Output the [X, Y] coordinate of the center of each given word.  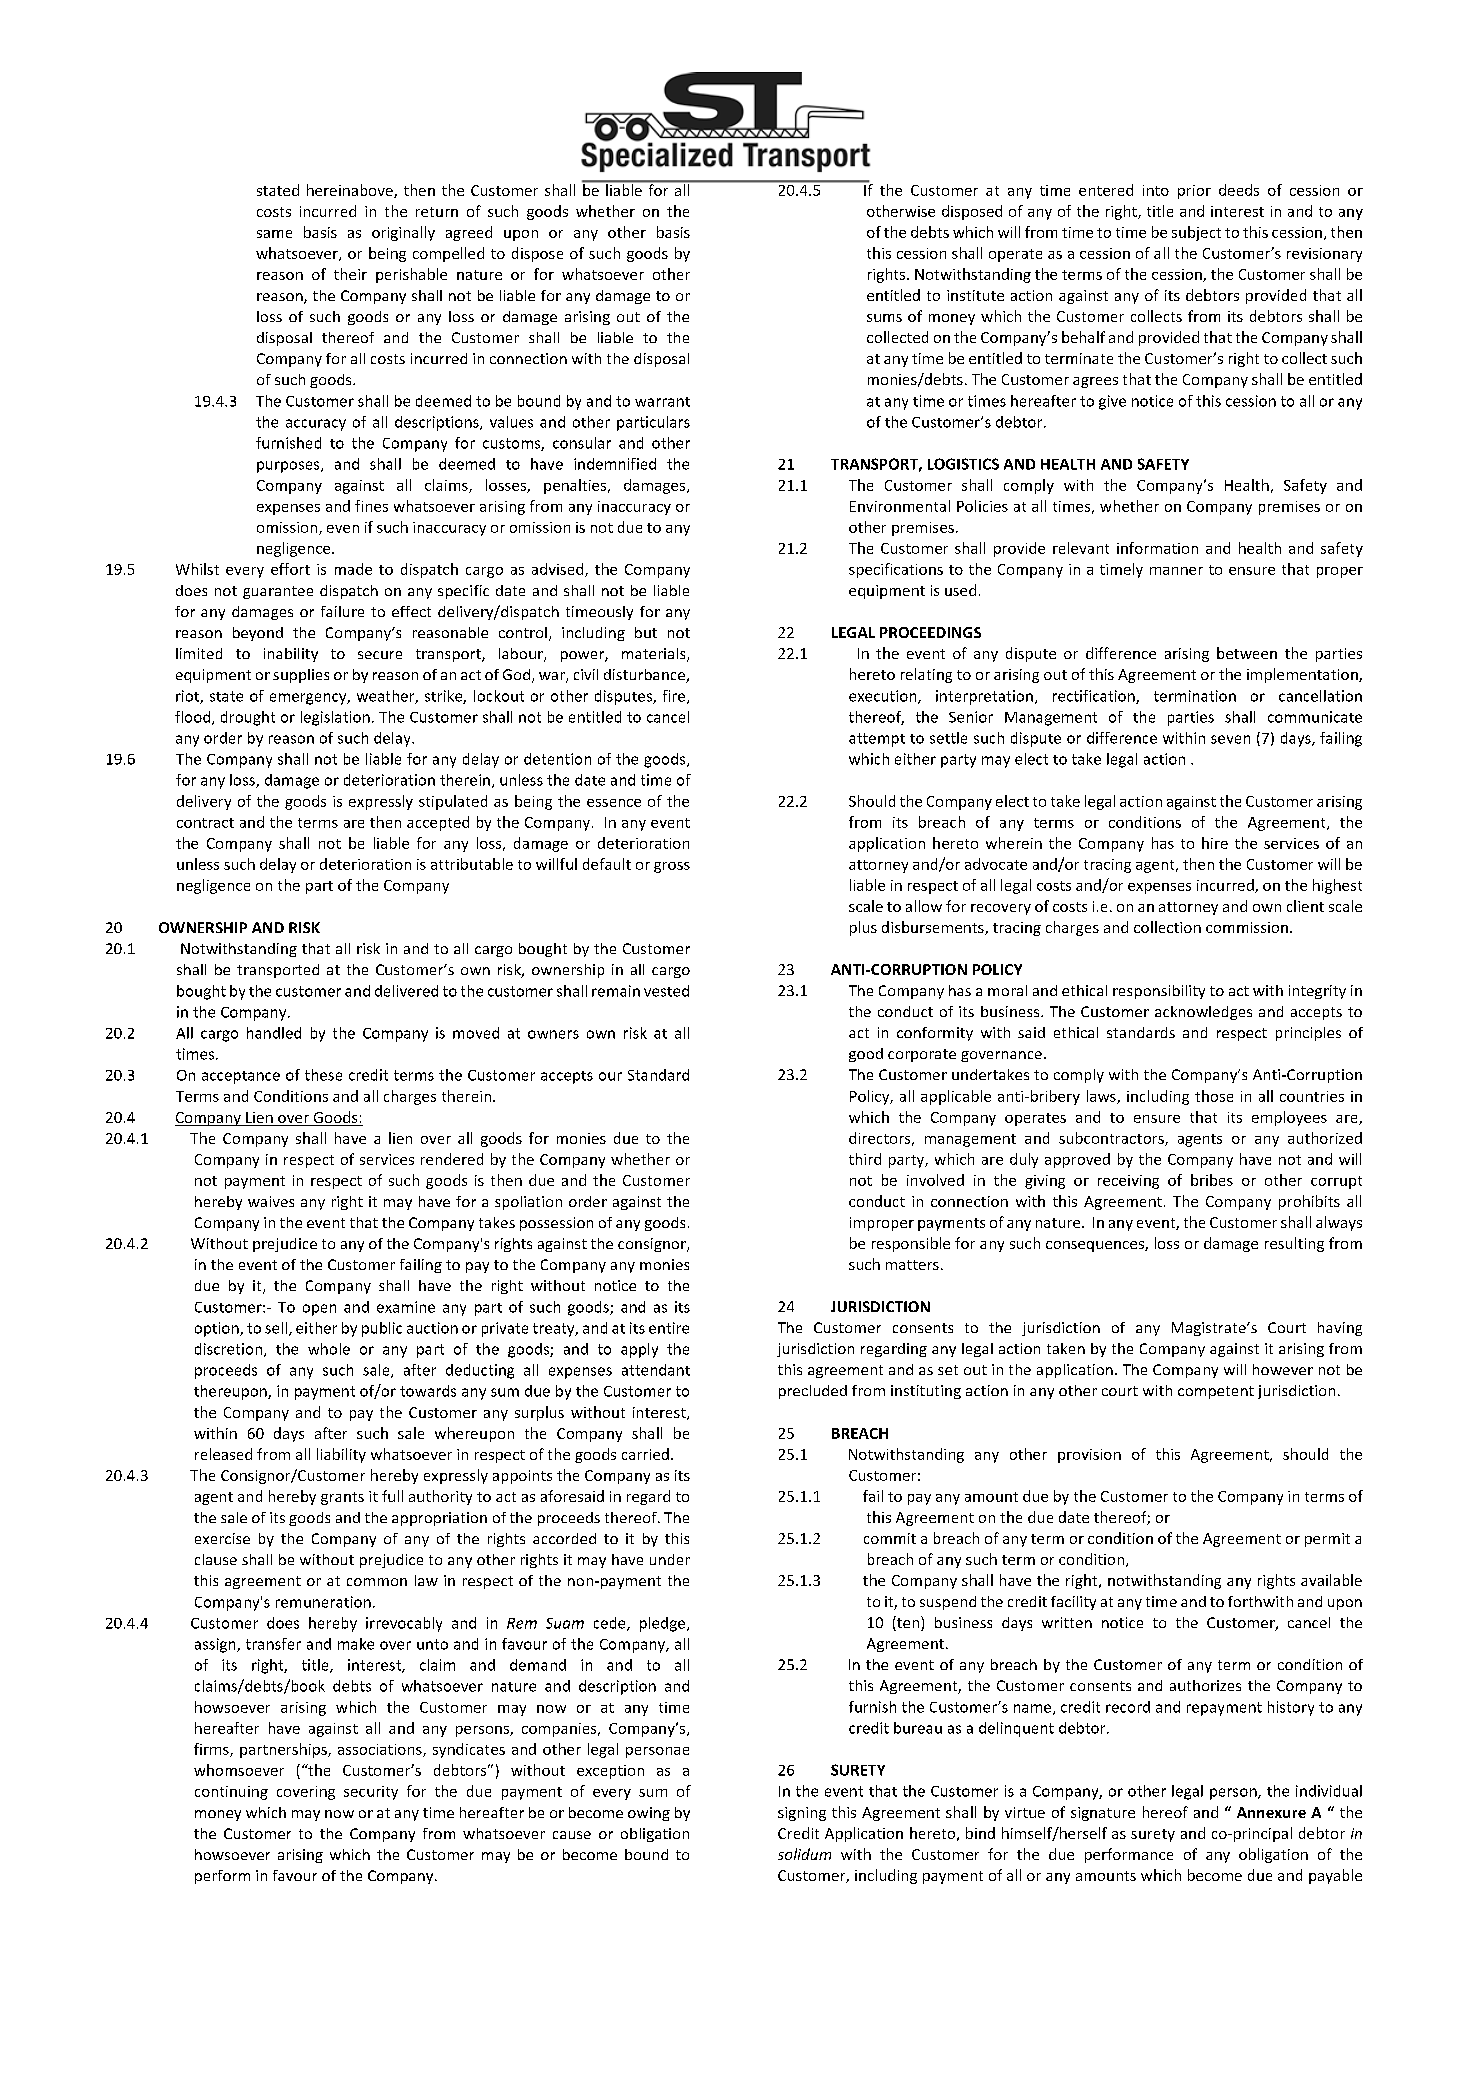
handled [274, 1033]
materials [655, 655]
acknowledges [1203, 1013]
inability [291, 655]
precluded [813, 1392]
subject [1196, 233]
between [1247, 653]
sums [884, 318]
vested [666, 991]
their [350, 274]
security [371, 1793]
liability [341, 1455]
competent [1216, 1392]
